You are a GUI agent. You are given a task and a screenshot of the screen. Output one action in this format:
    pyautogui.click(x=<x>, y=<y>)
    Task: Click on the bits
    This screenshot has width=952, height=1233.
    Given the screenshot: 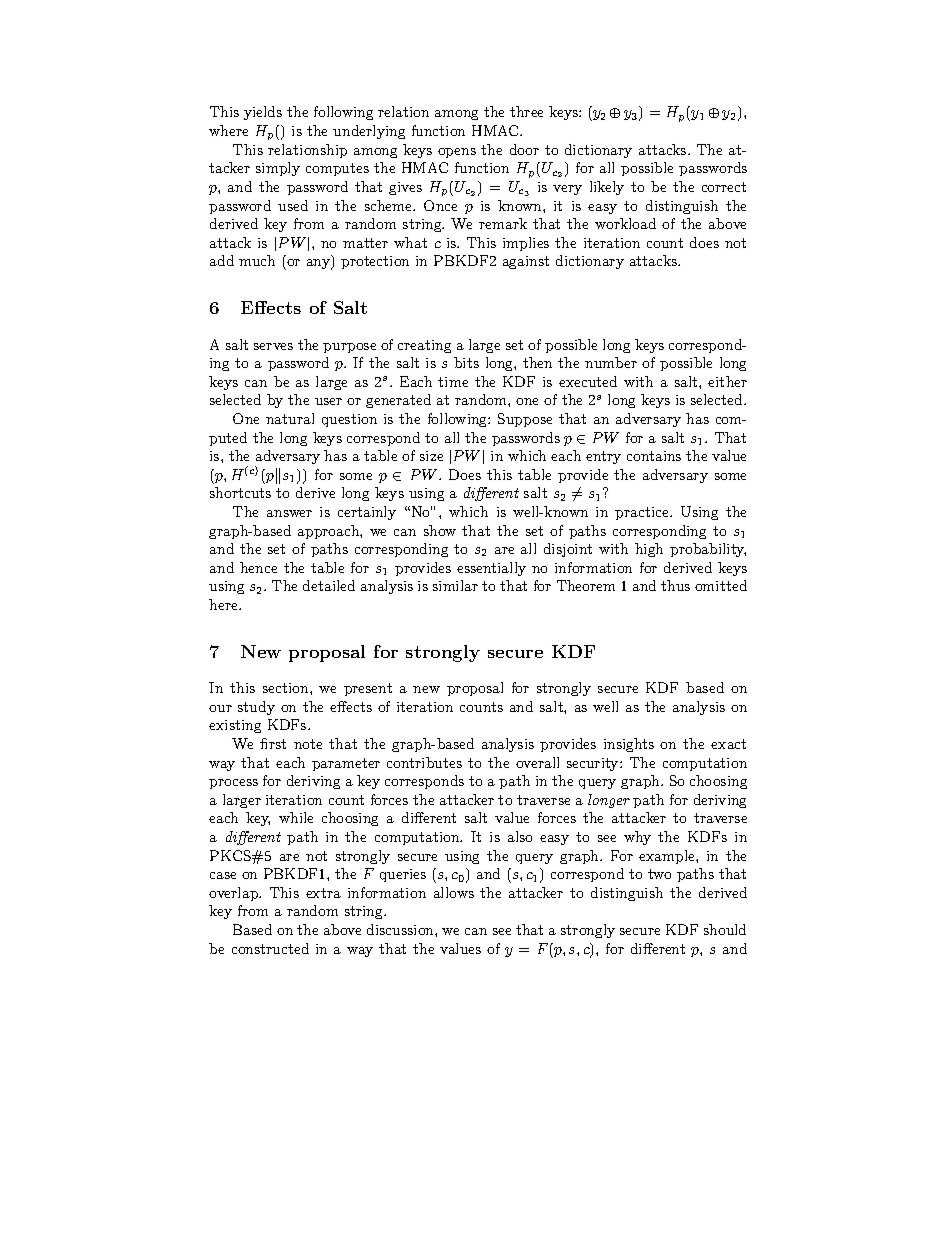 What is the action you would take?
    pyautogui.click(x=466, y=362)
